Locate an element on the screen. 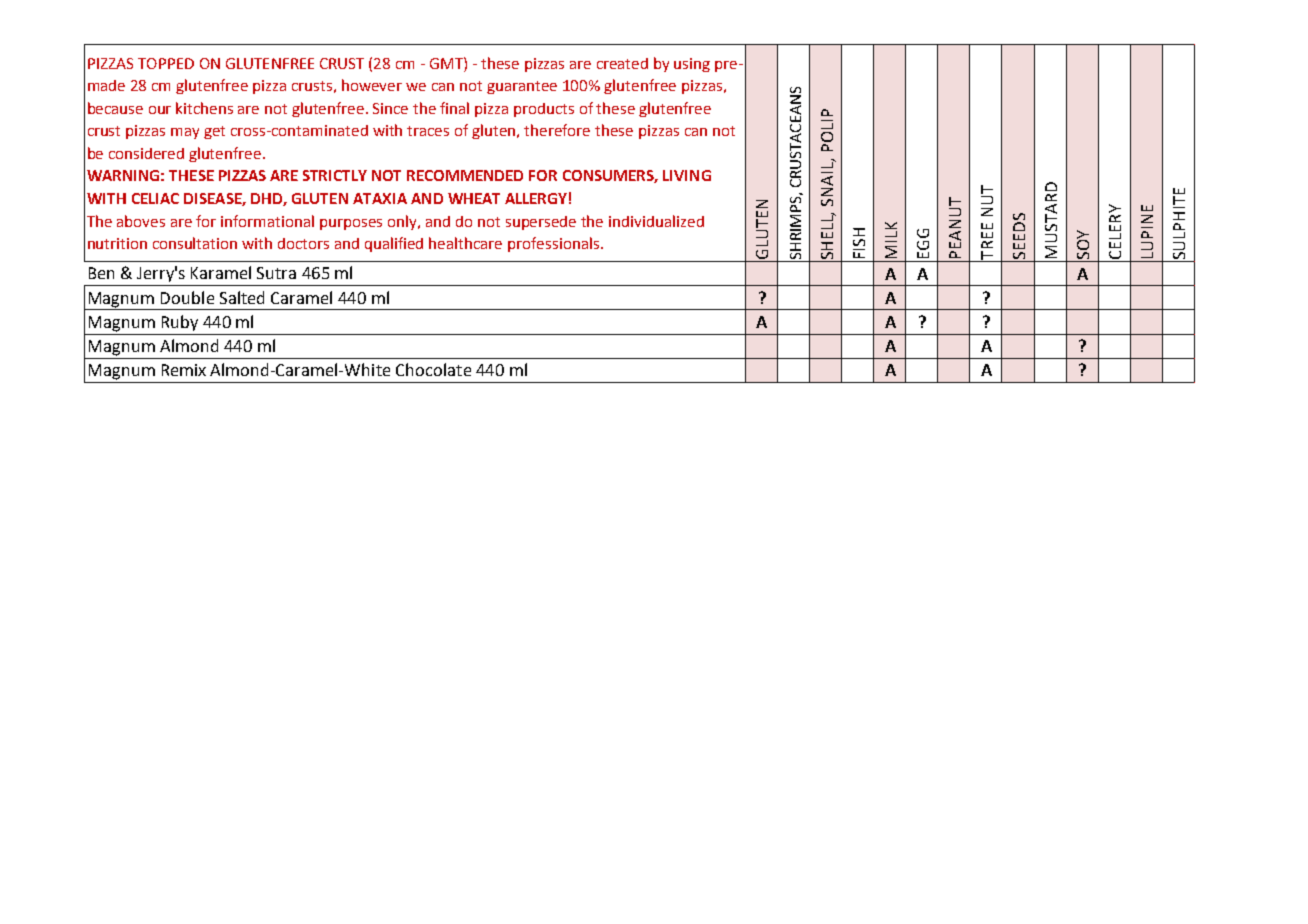  LIVING is located at coordinates (687, 175).
